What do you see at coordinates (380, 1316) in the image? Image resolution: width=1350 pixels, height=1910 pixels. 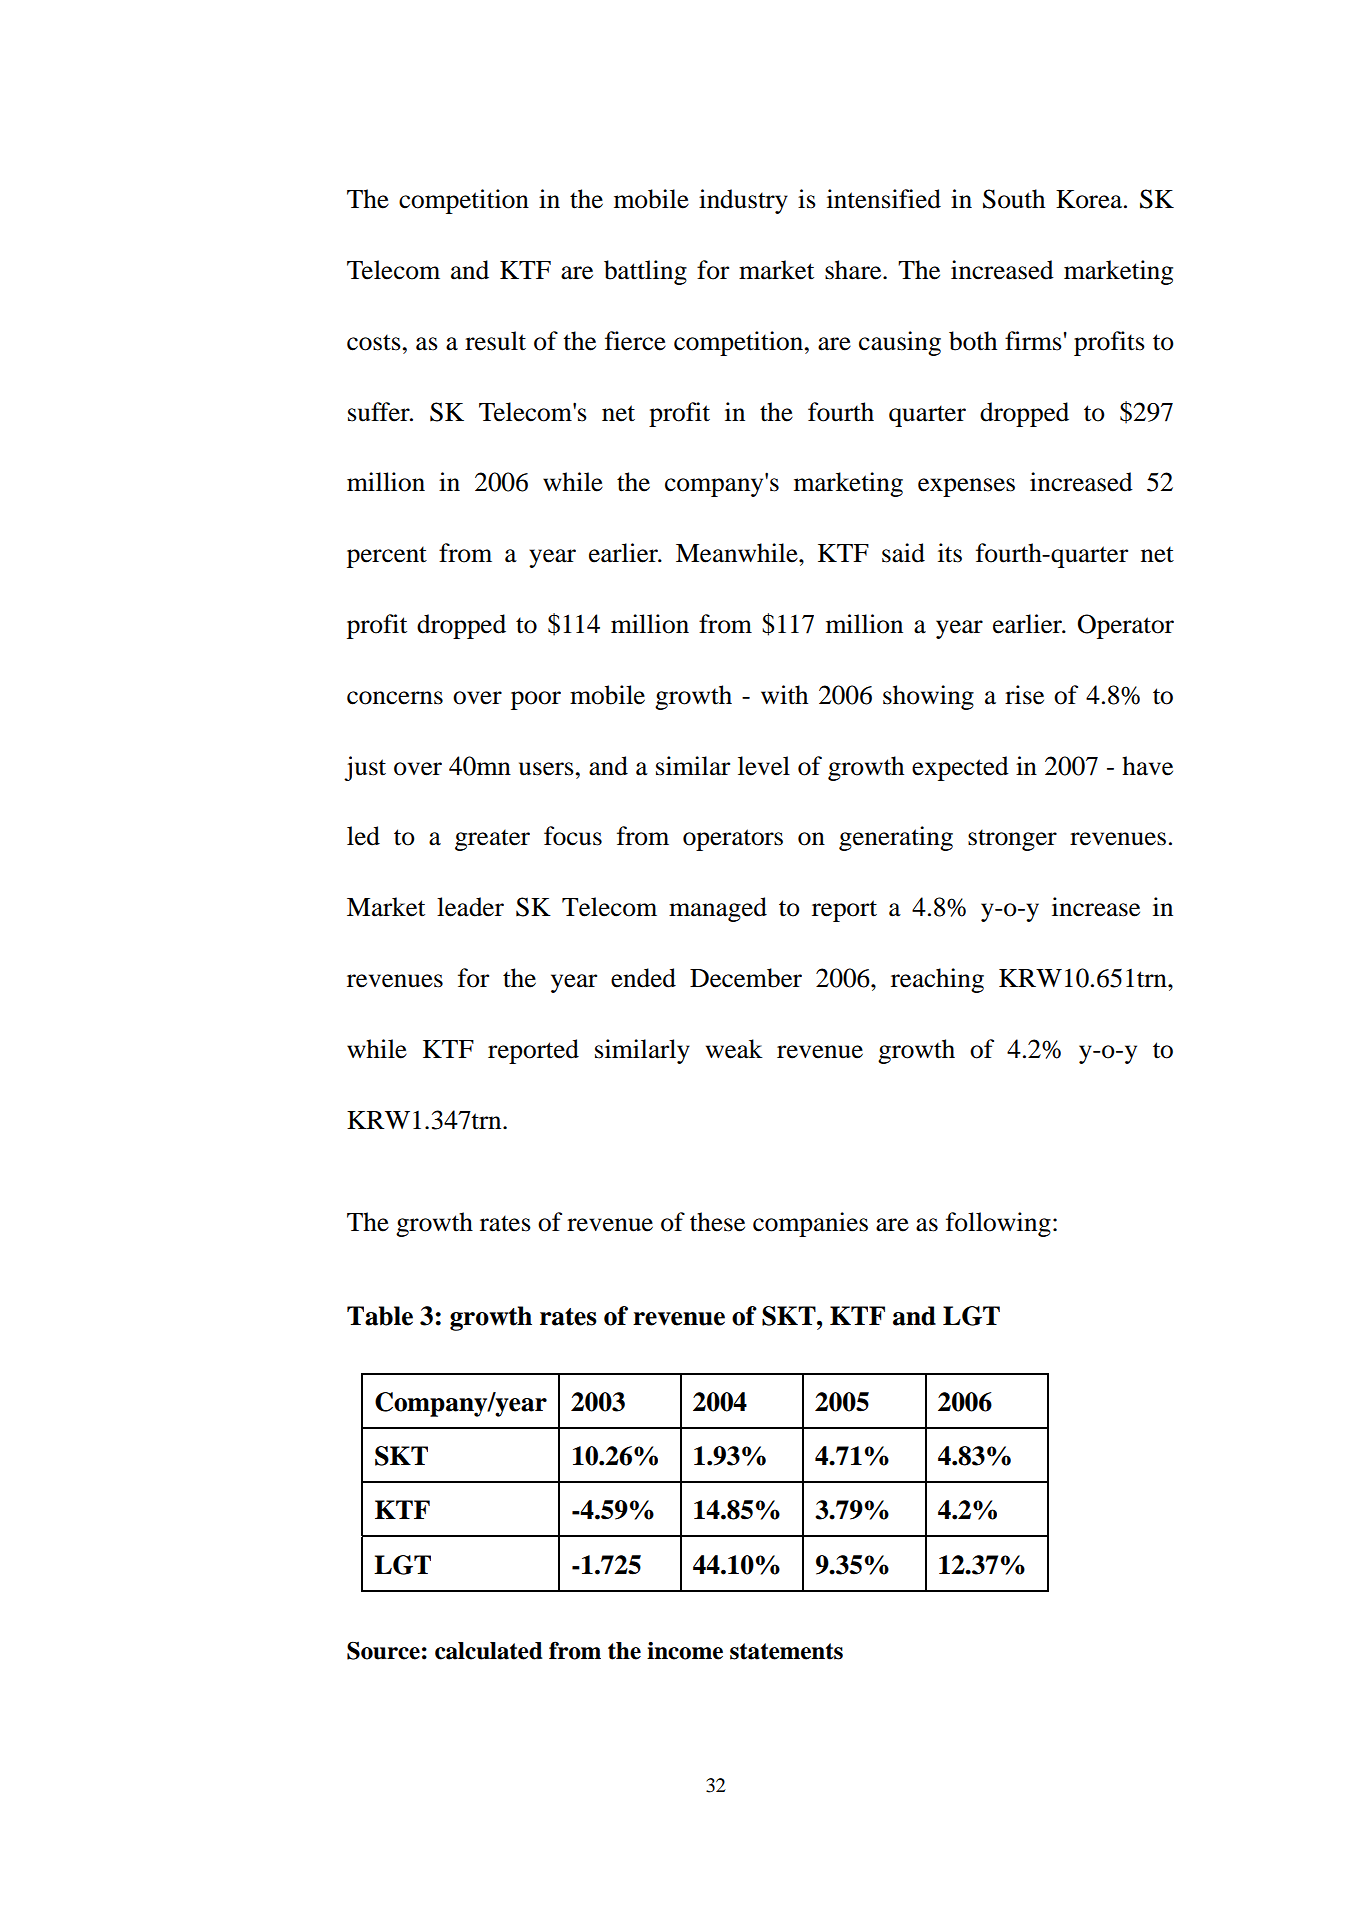 I see `Table` at bounding box center [380, 1316].
